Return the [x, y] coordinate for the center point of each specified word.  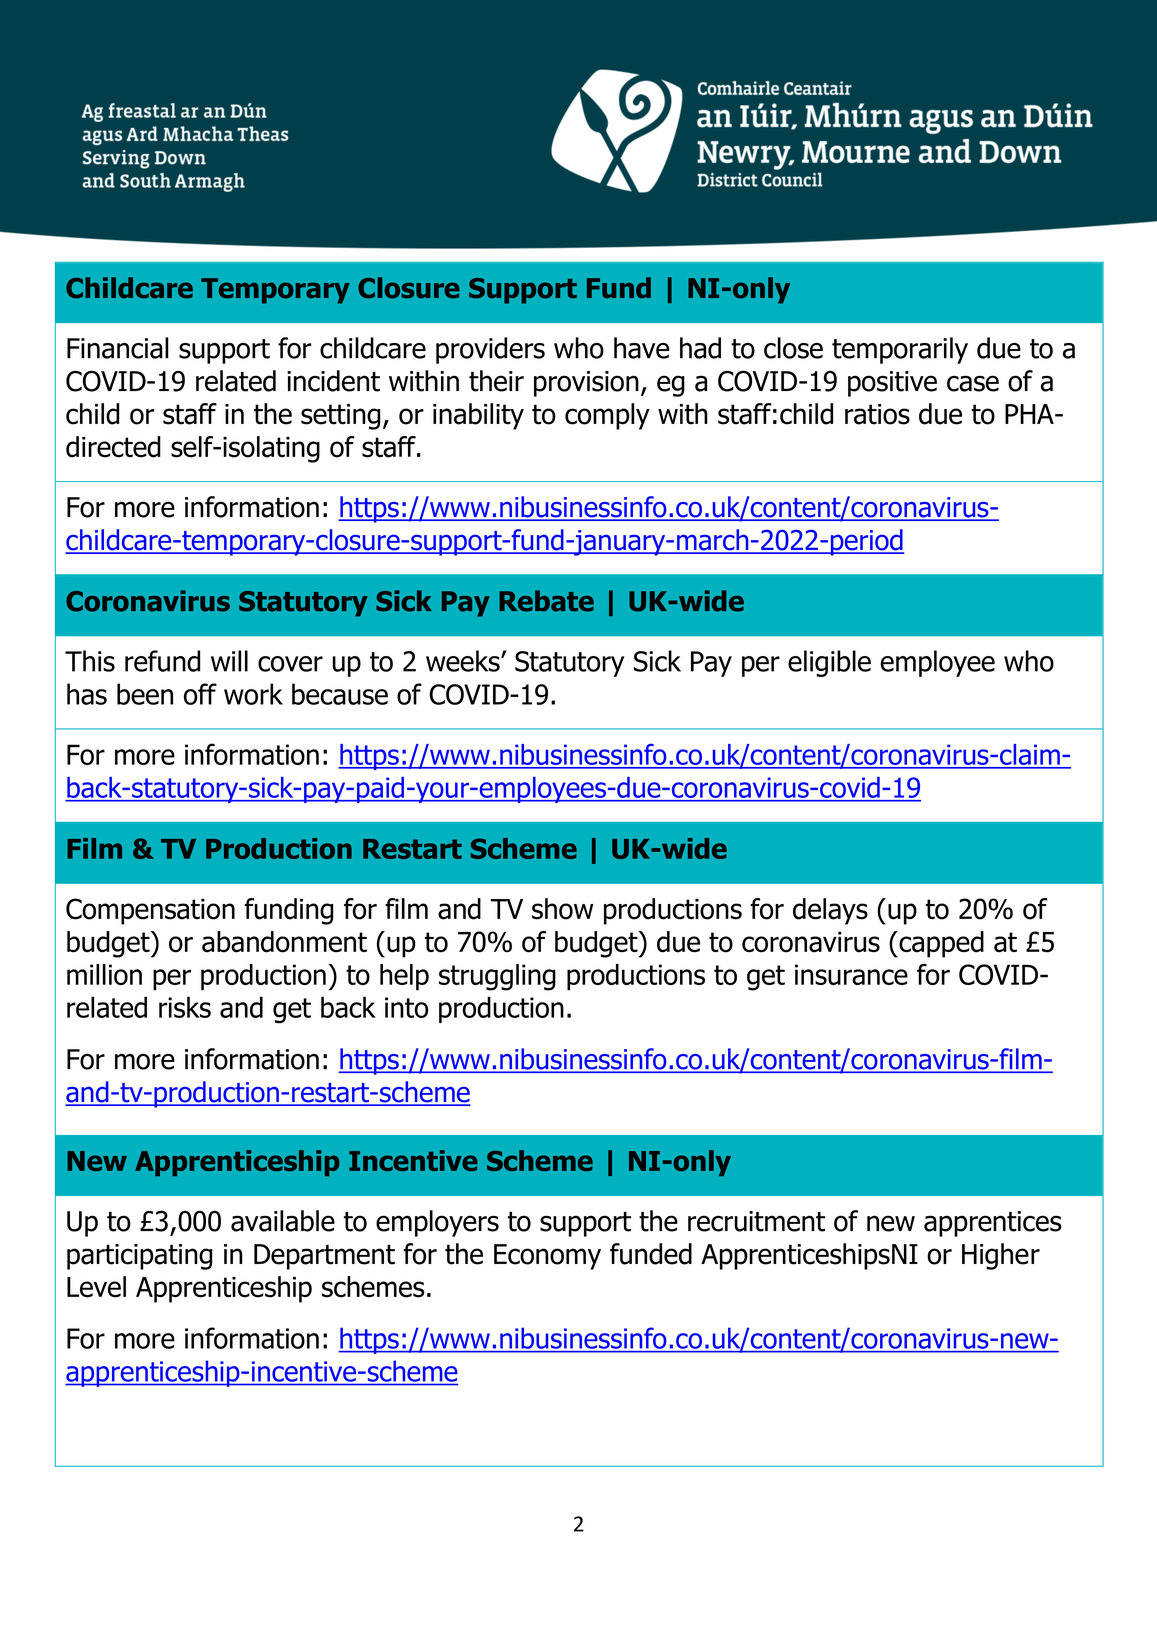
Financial [118, 348]
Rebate [546, 601]
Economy [547, 1257]
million [104, 974]
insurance [851, 974]
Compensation [150, 911]
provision [586, 384]
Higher [1001, 1256]
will [229, 661]
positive [892, 384]
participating [139, 1257]
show [562, 909]
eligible [829, 663]
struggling [497, 977]
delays [830, 911]
